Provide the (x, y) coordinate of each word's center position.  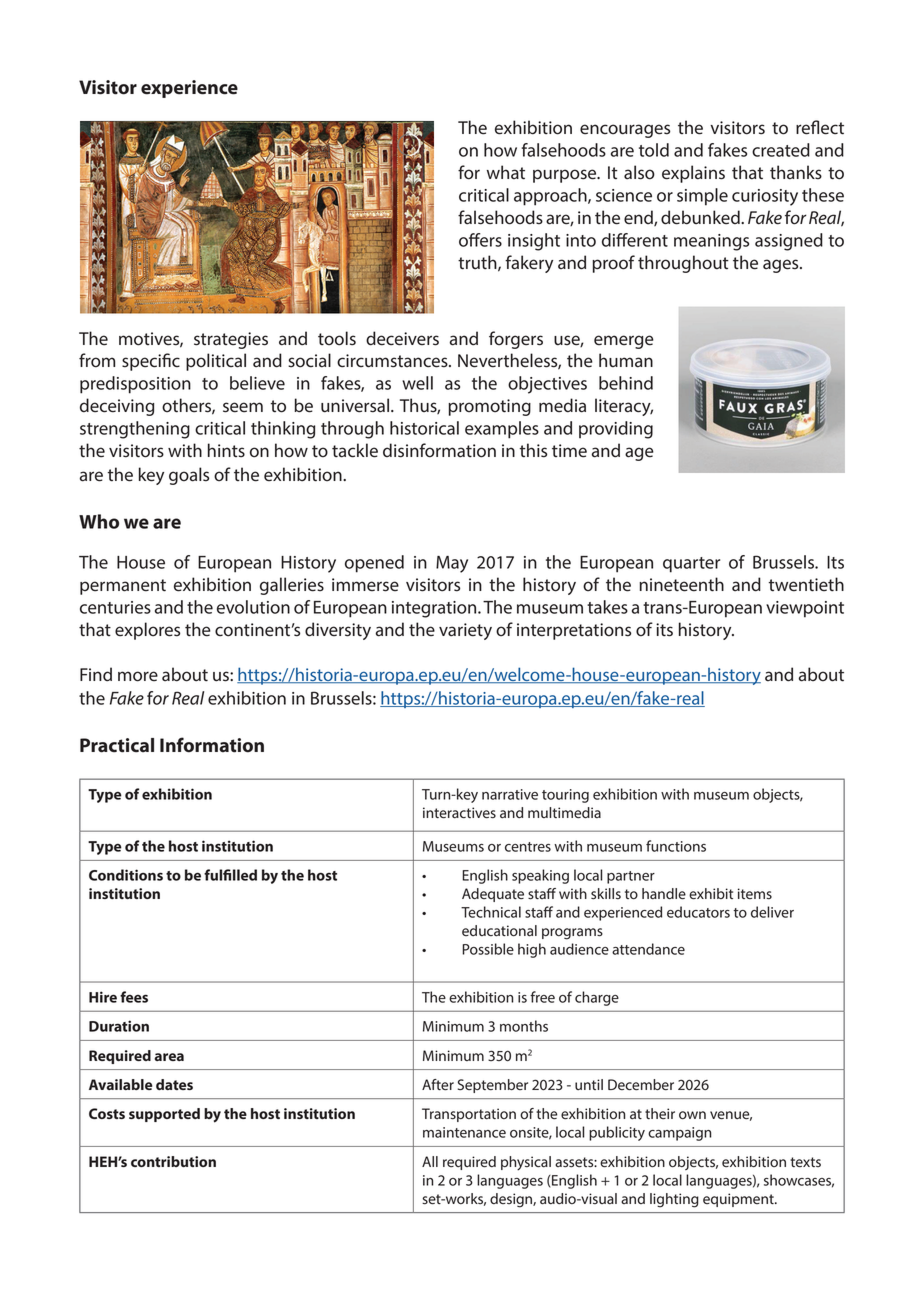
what (506, 172)
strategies (231, 340)
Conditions (126, 875)
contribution (173, 1161)
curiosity (765, 197)
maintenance (464, 1132)
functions (676, 846)
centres (528, 847)
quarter (691, 565)
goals (189, 476)
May (452, 564)
